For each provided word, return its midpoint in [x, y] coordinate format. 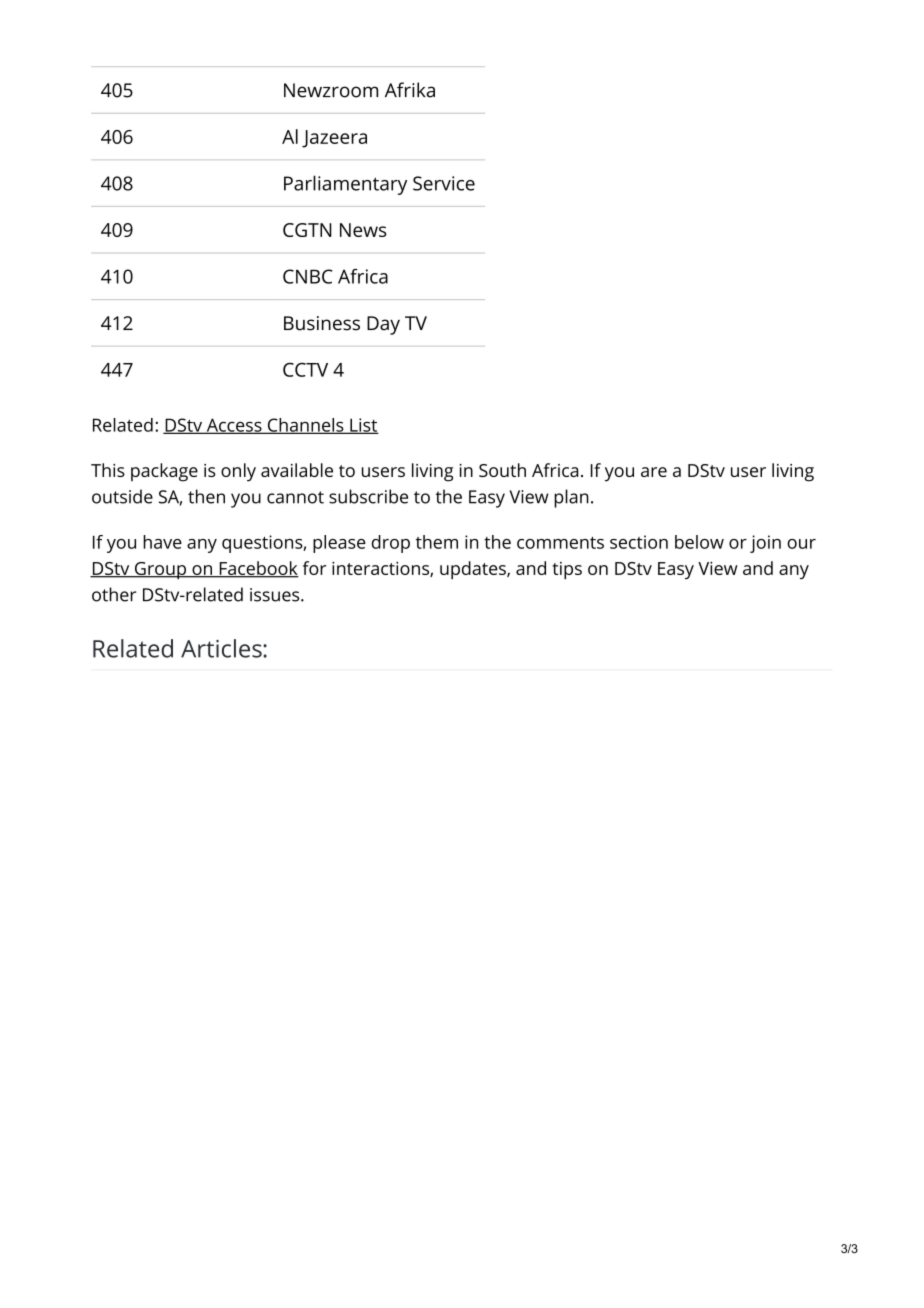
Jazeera [334, 139]
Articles [222, 648]
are [654, 472]
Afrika [410, 90]
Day [383, 325]
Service [444, 183]
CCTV [305, 370]
